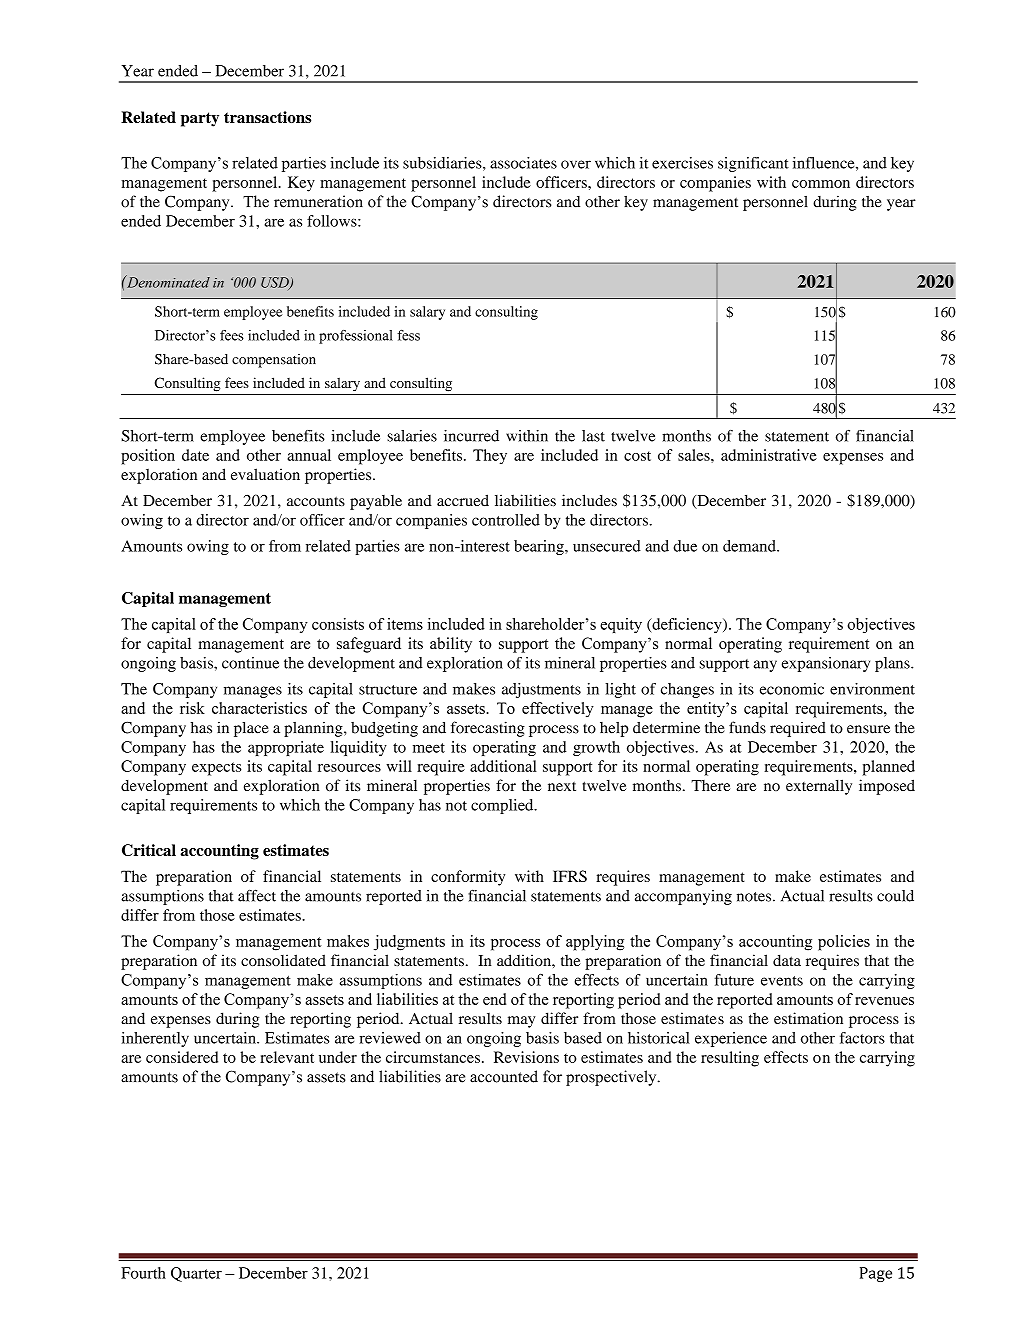 Image resolution: width=1029 pixels, height=1332 pixels. I want to click on Quarter, so click(196, 1274).
